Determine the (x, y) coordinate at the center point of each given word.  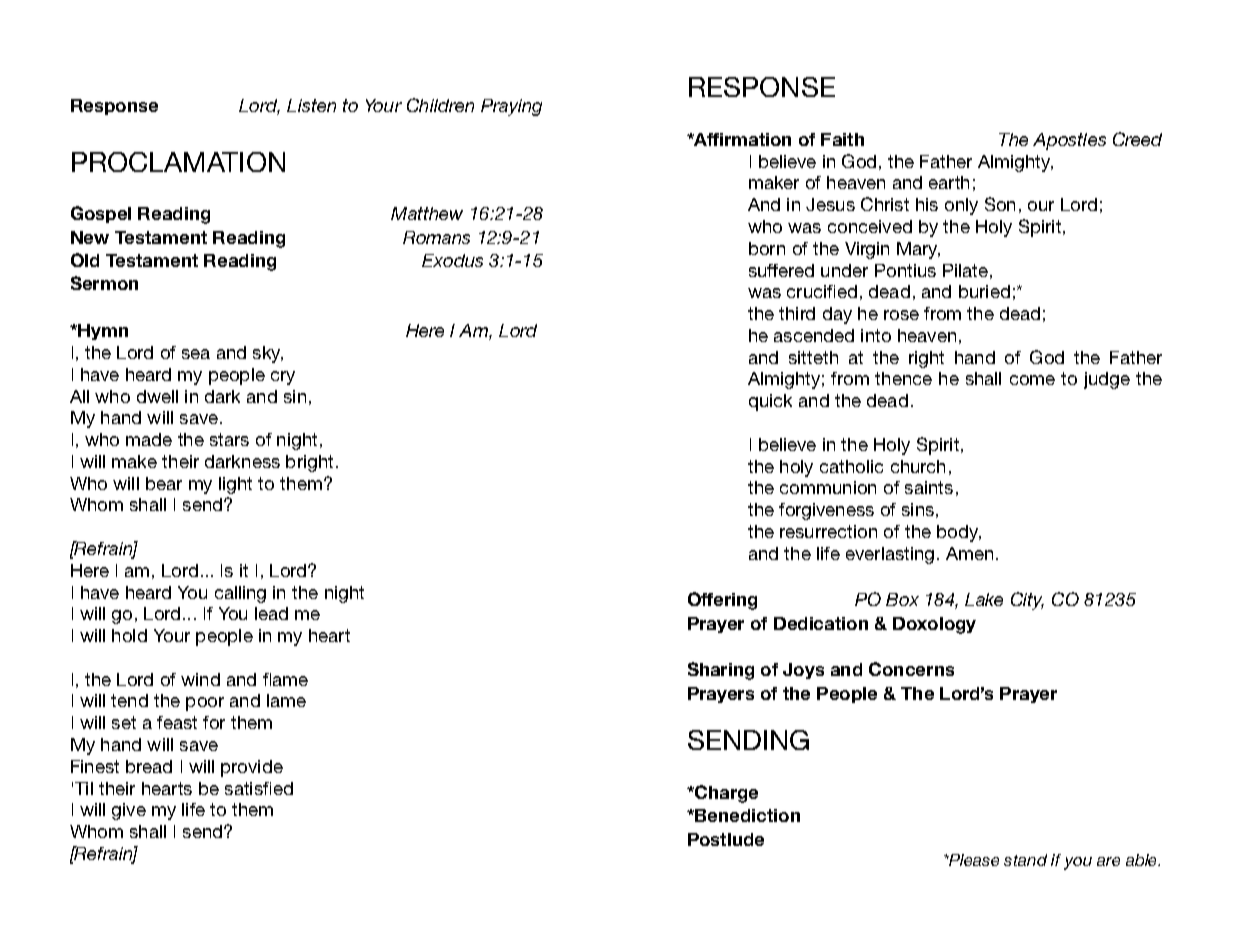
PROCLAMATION (178, 162)
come (1032, 380)
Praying (511, 107)
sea (196, 354)
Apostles (1069, 141)
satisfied (259, 788)
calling (240, 594)
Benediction (746, 815)
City (1027, 601)
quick (770, 402)
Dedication (821, 623)
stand (1025, 860)
